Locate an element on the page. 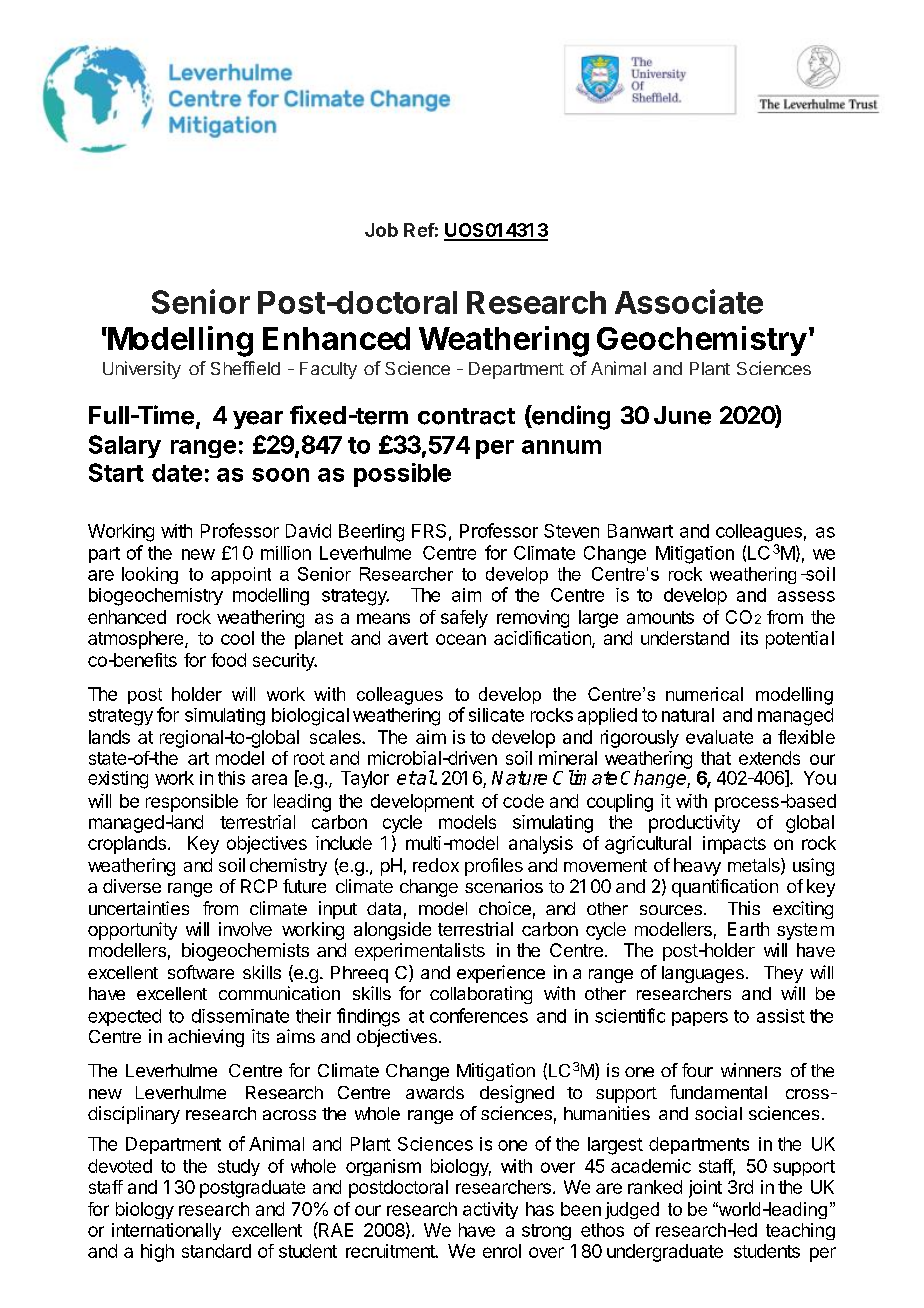 This page has height=1308, width=924. activity is located at coordinates (490, 1210).
